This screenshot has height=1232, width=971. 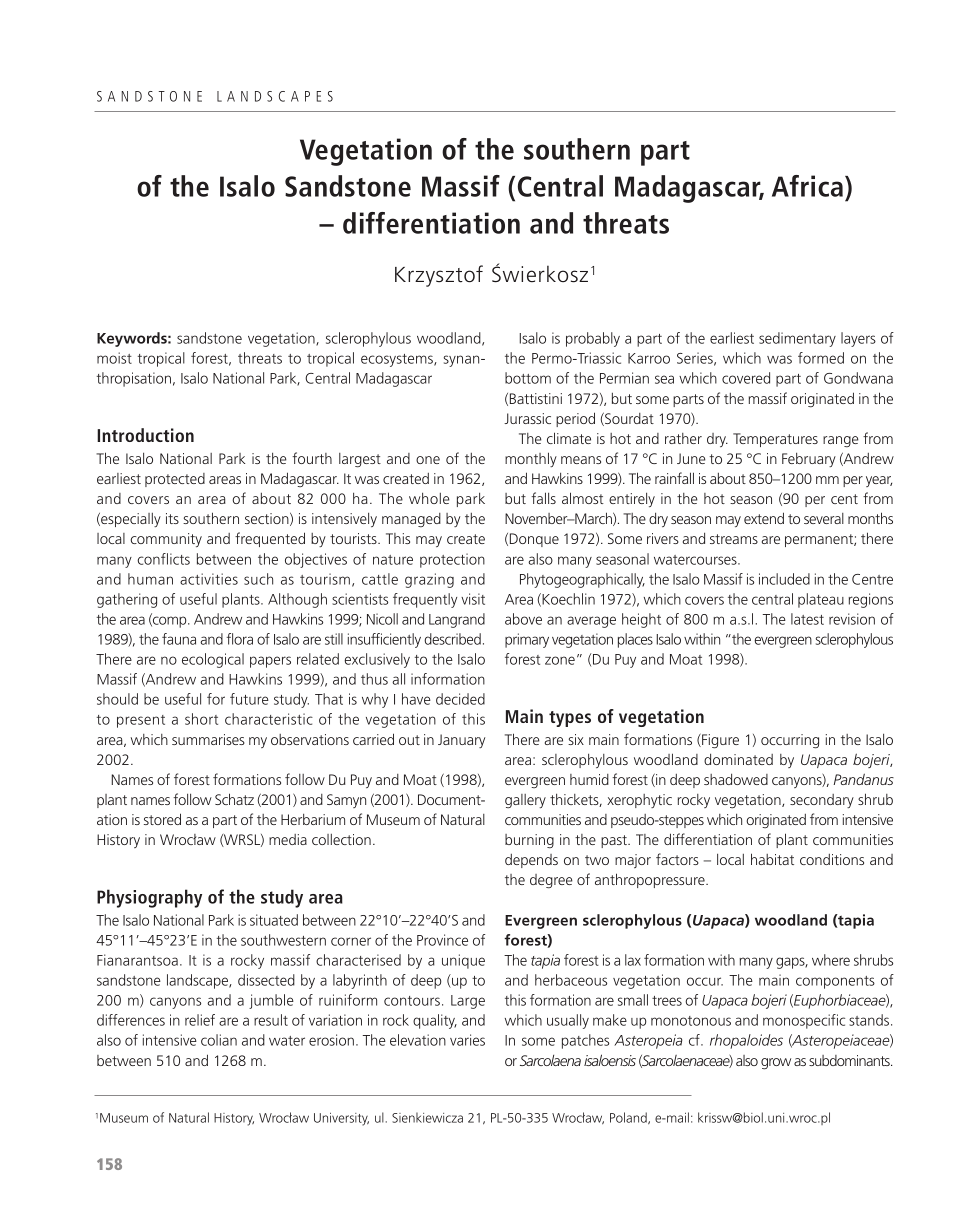 I want to click on ecological, so click(x=213, y=660).
